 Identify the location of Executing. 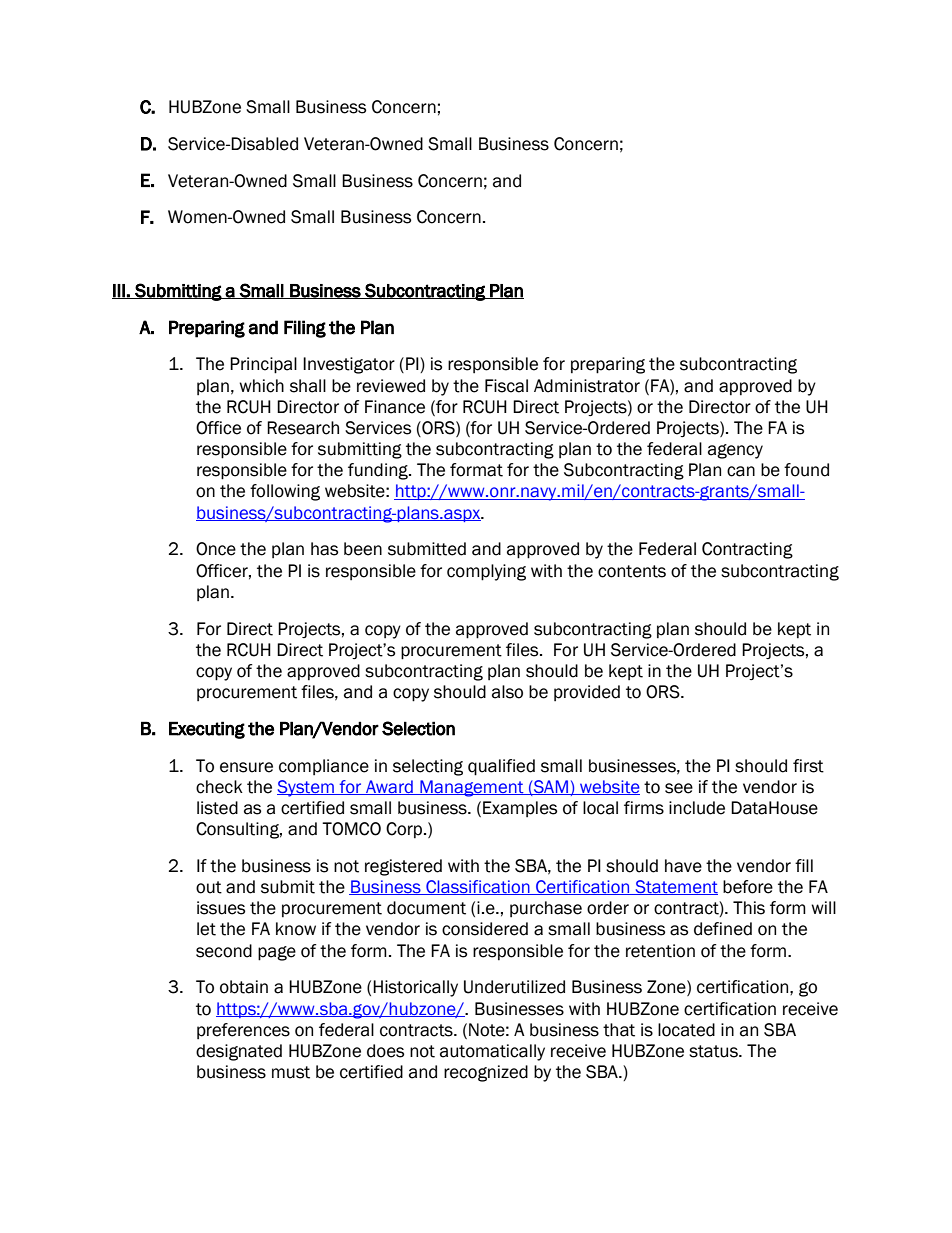
(207, 730).
